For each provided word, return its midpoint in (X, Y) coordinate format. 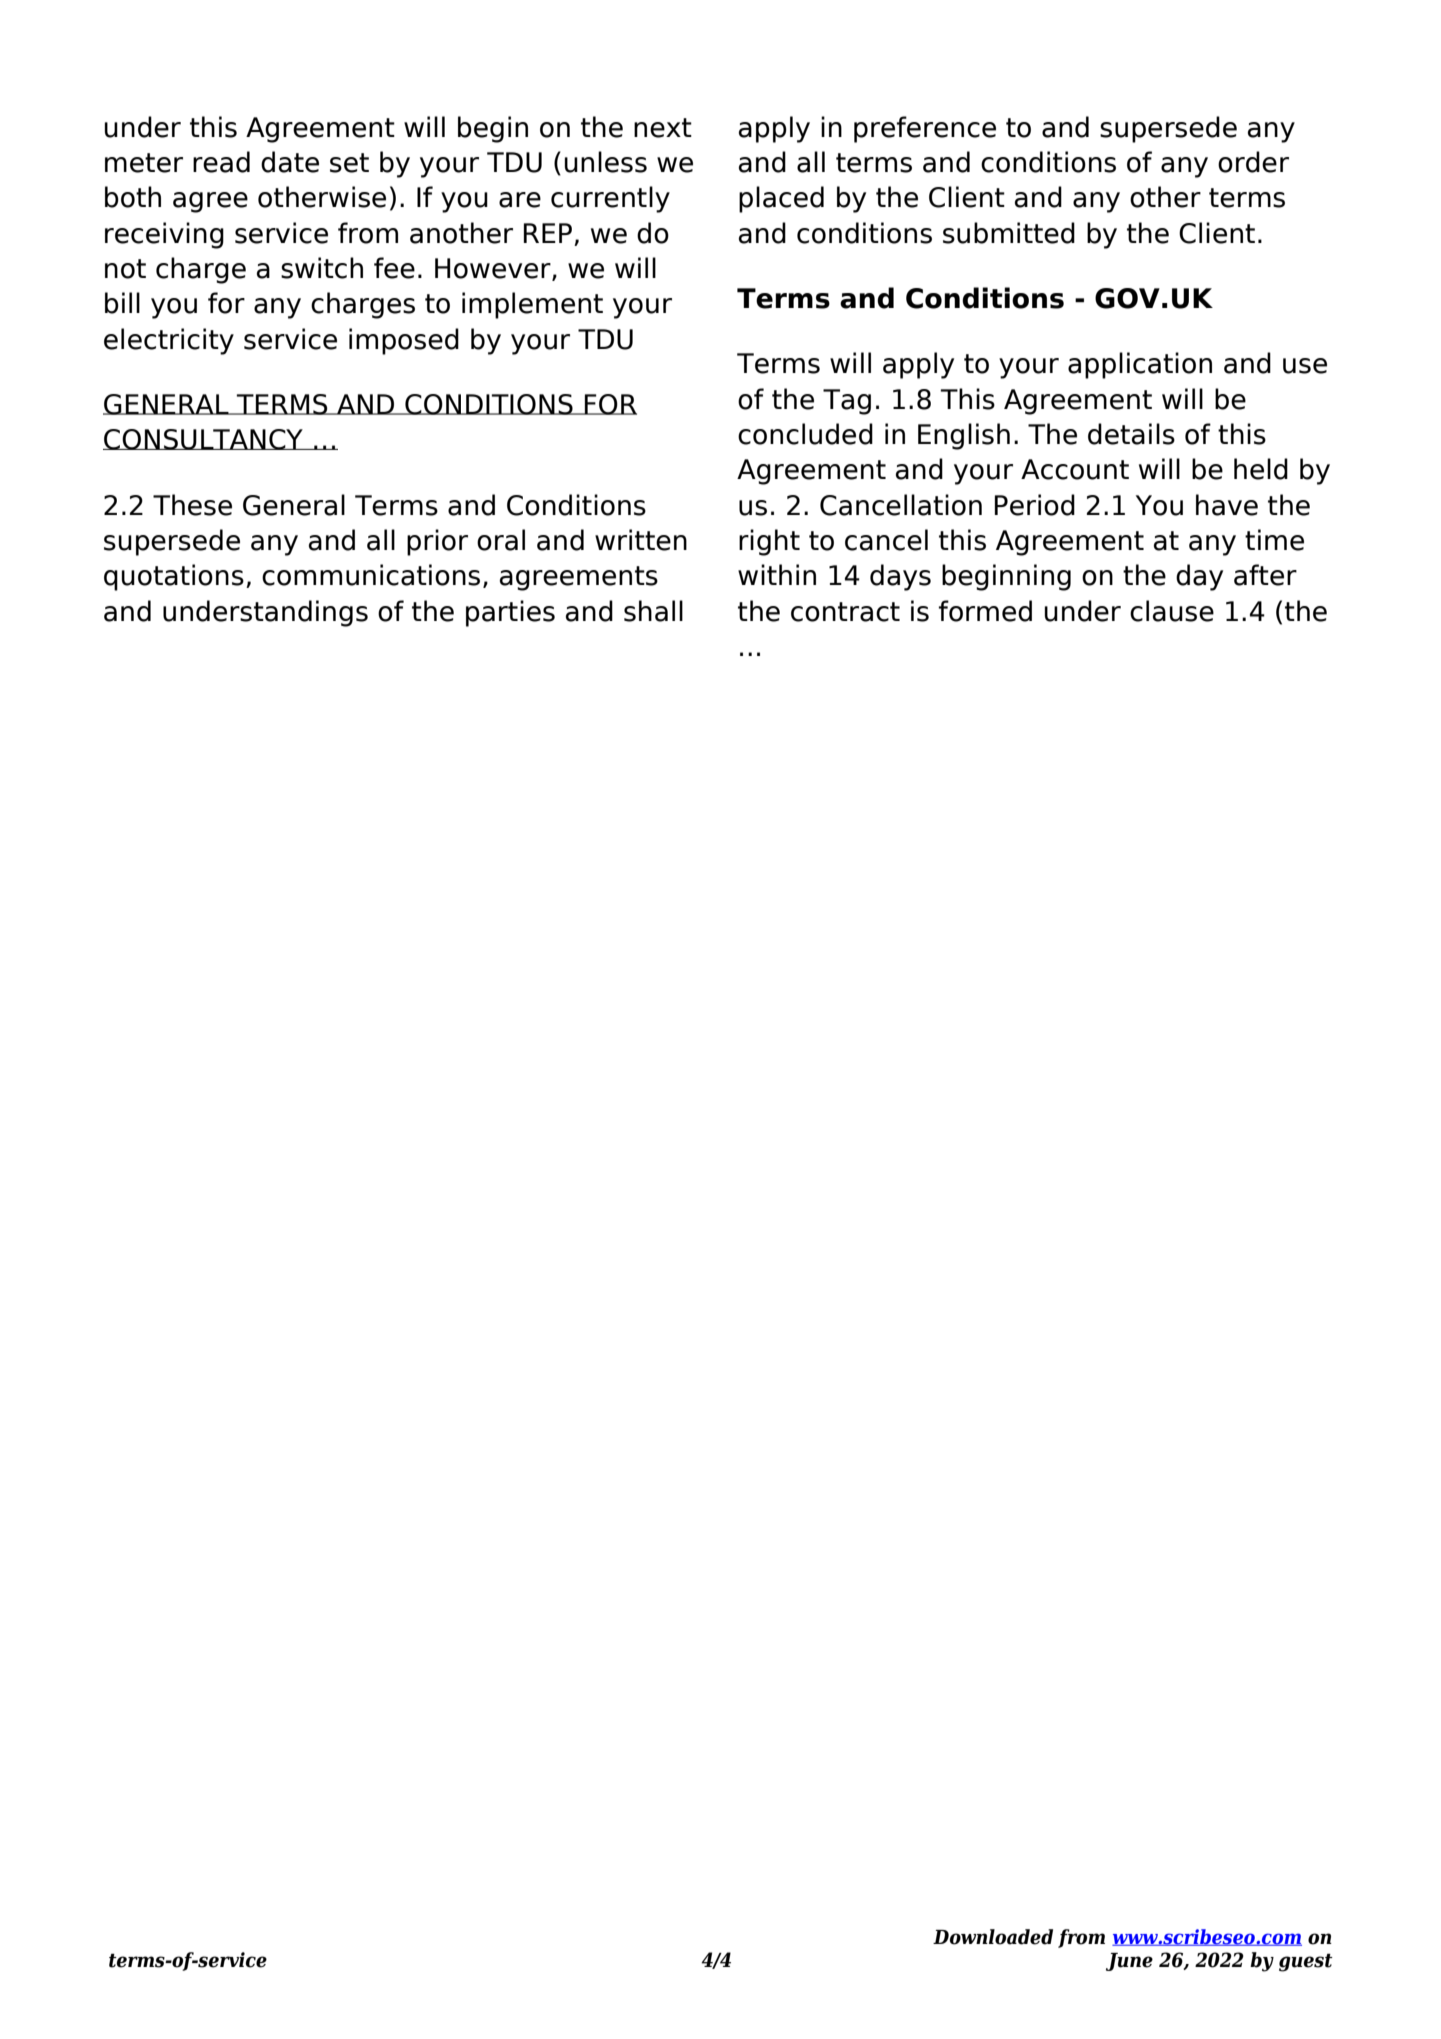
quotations (174, 577)
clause (1172, 611)
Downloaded (993, 1937)
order (1253, 162)
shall (653, 611)
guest (1306, 1962)
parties (510, 613)
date (290, 162)
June (1129, 1962)
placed (781, 199)
